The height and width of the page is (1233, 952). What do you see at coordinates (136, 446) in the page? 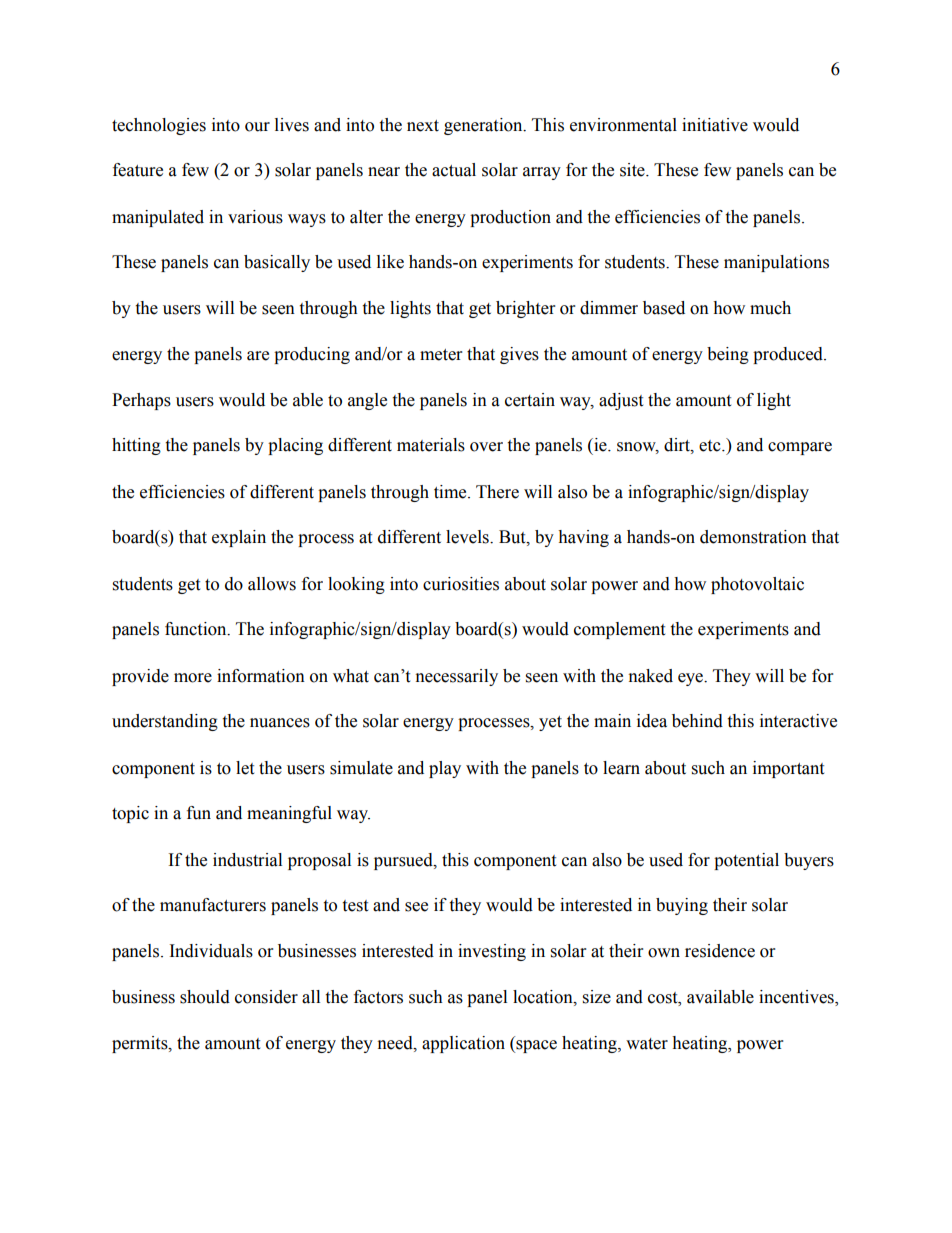
I see `hitting` at bounding box center [136, 446].
